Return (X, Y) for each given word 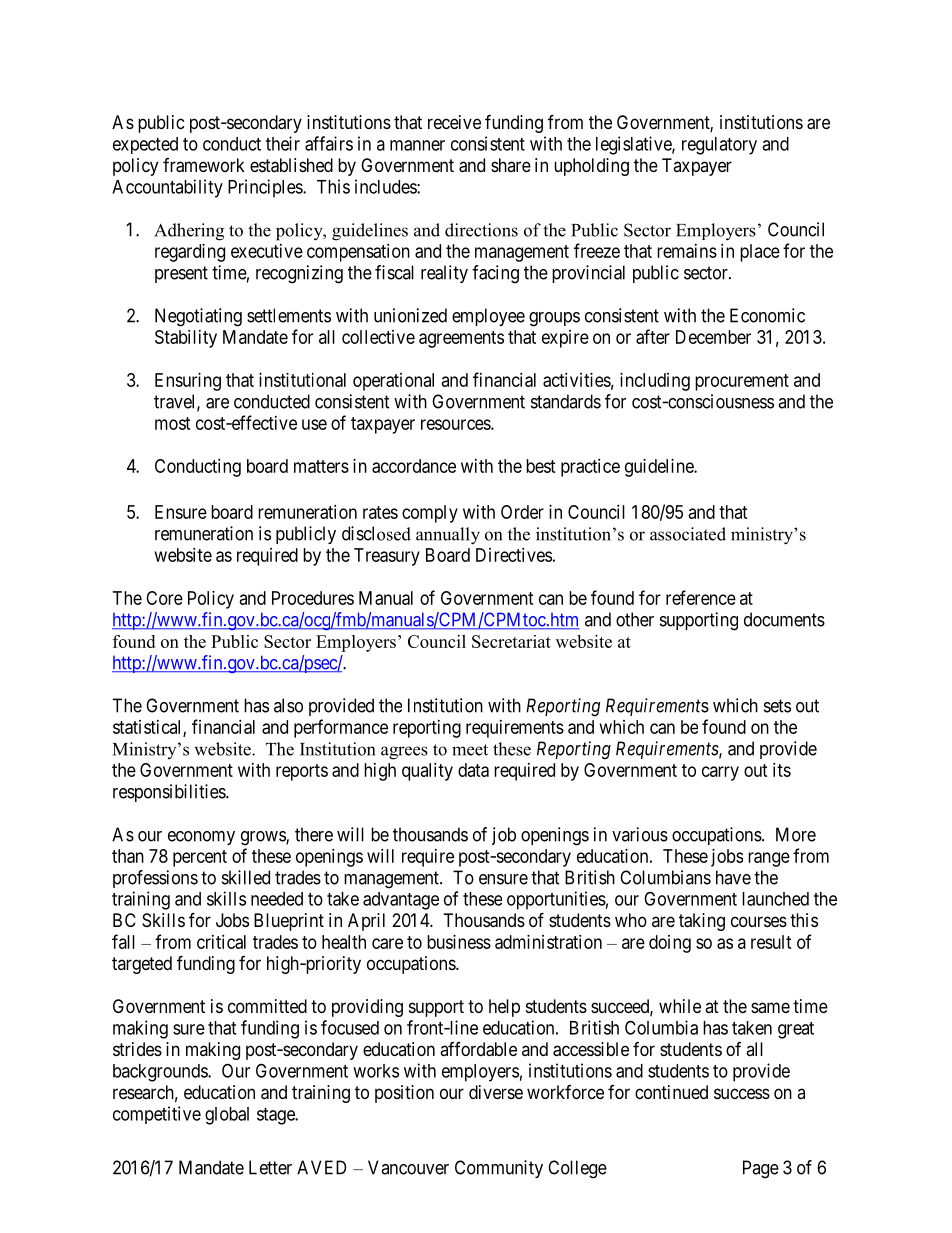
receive (454, 122)
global (227, 1116)
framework (204, 165)
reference (701, 597)
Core (164, 598)
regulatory (719, 146)
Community (499, 1169)
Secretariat (511, 641)
